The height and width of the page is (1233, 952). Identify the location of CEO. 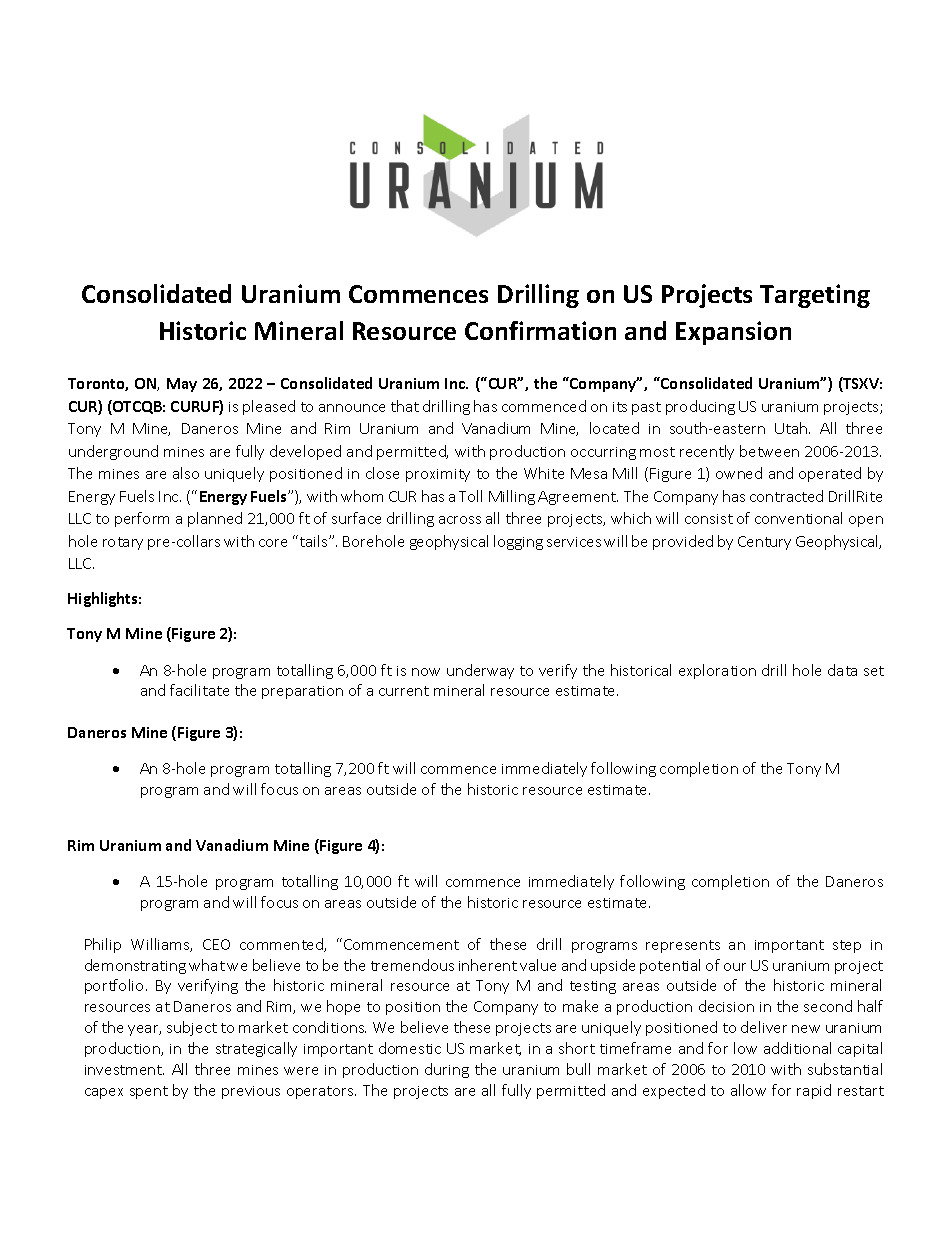
(216, 944).
